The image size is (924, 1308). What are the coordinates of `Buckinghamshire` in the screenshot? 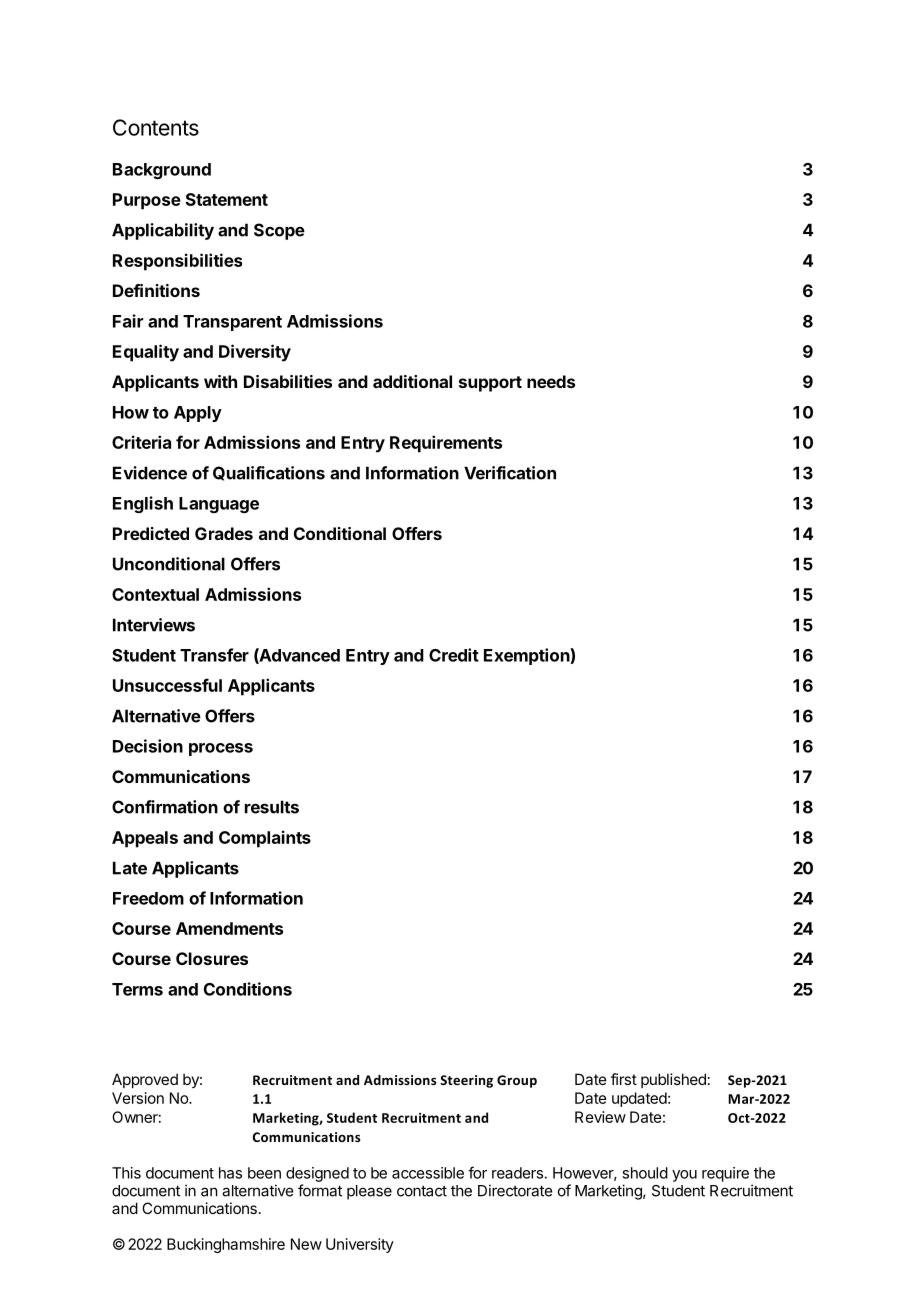 It's located at (226, 1245).
